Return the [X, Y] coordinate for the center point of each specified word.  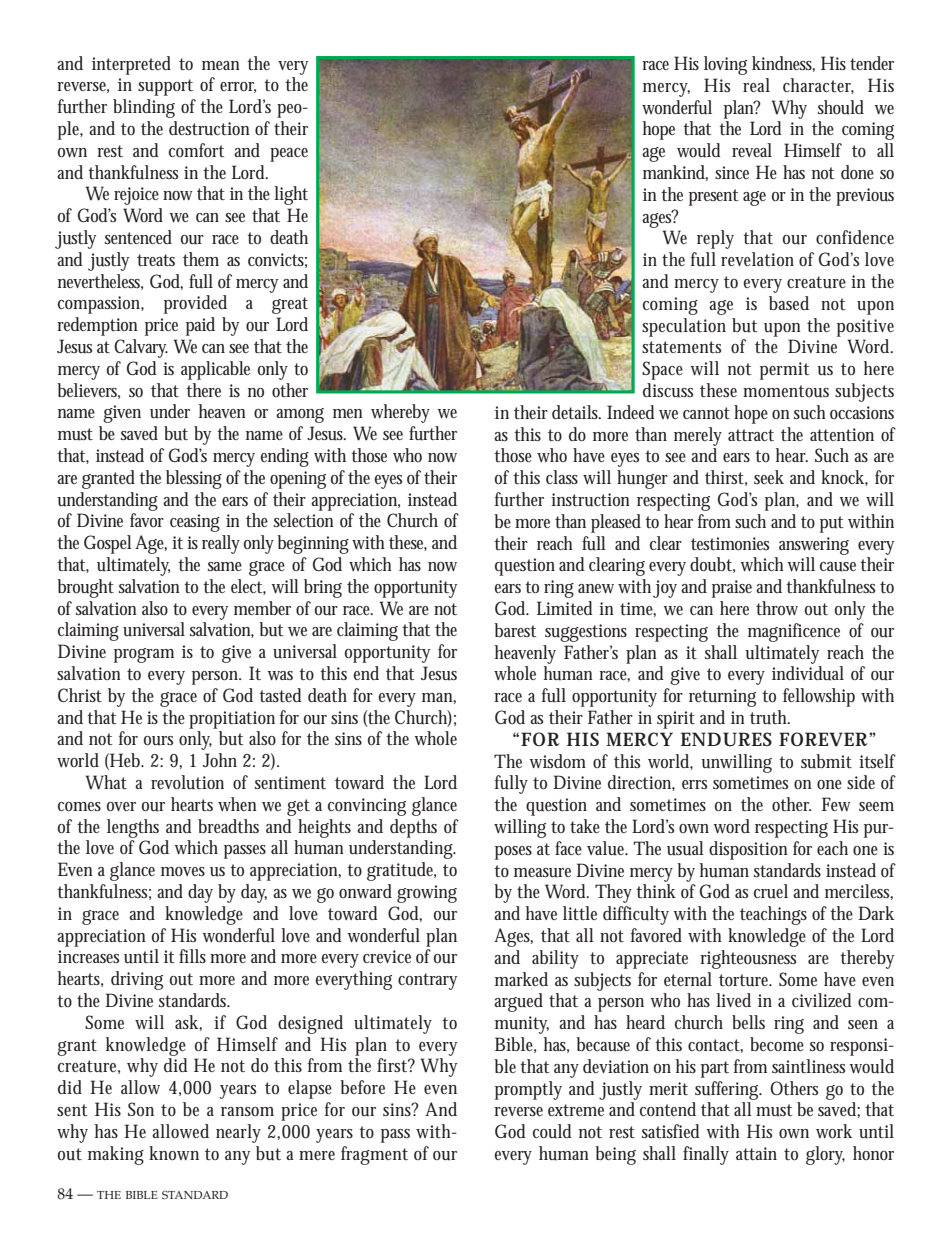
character [818, 86]
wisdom [558, 761]
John [220, 760]
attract [751, 435]
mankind [675, 173]
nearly [238, 1133]
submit [826, 761]
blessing [194, 479]
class [562, 477]
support [165, 87]
